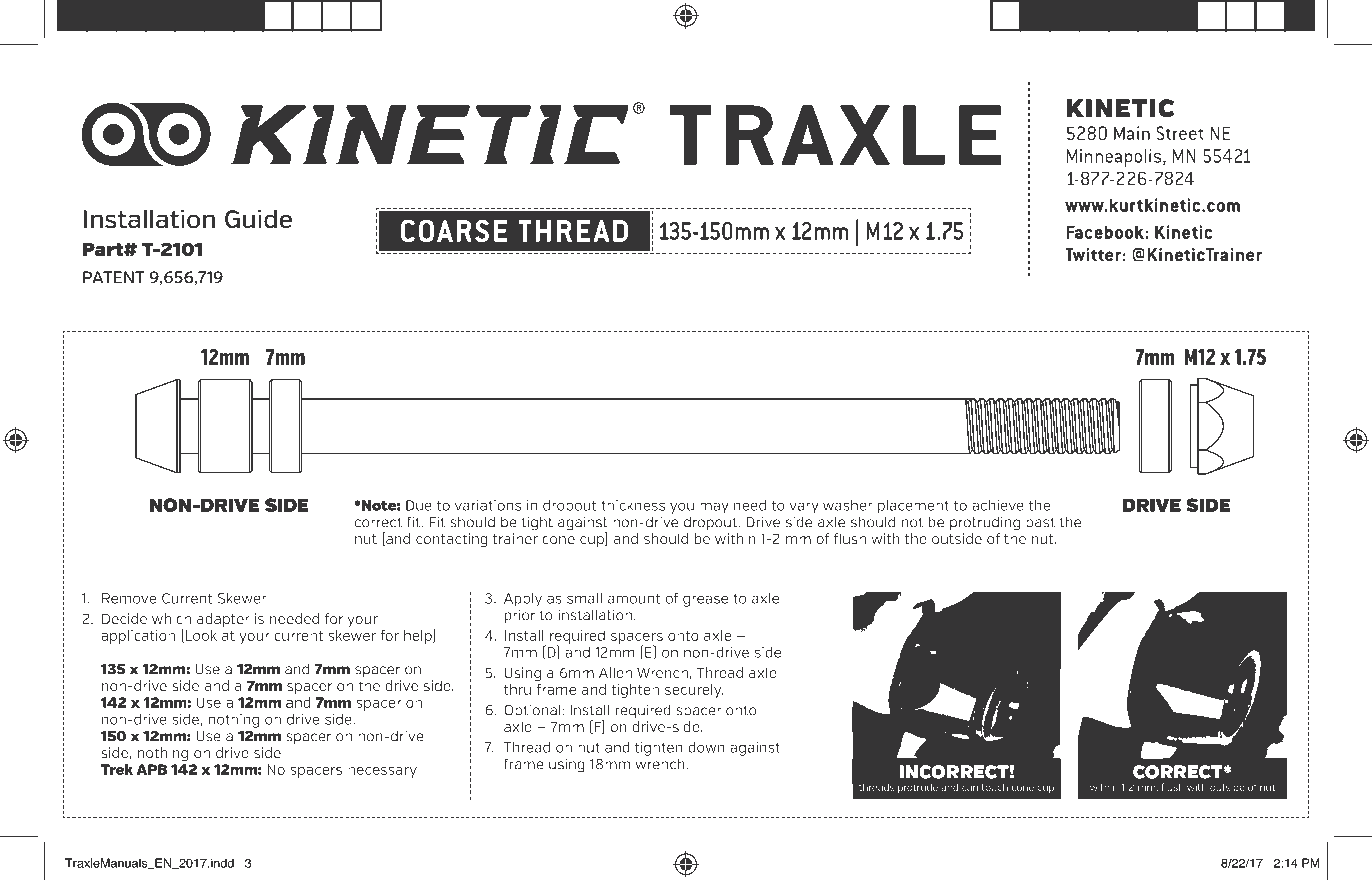 This page has height=880, width=1372. I want to click on down, so click(706, 747).
